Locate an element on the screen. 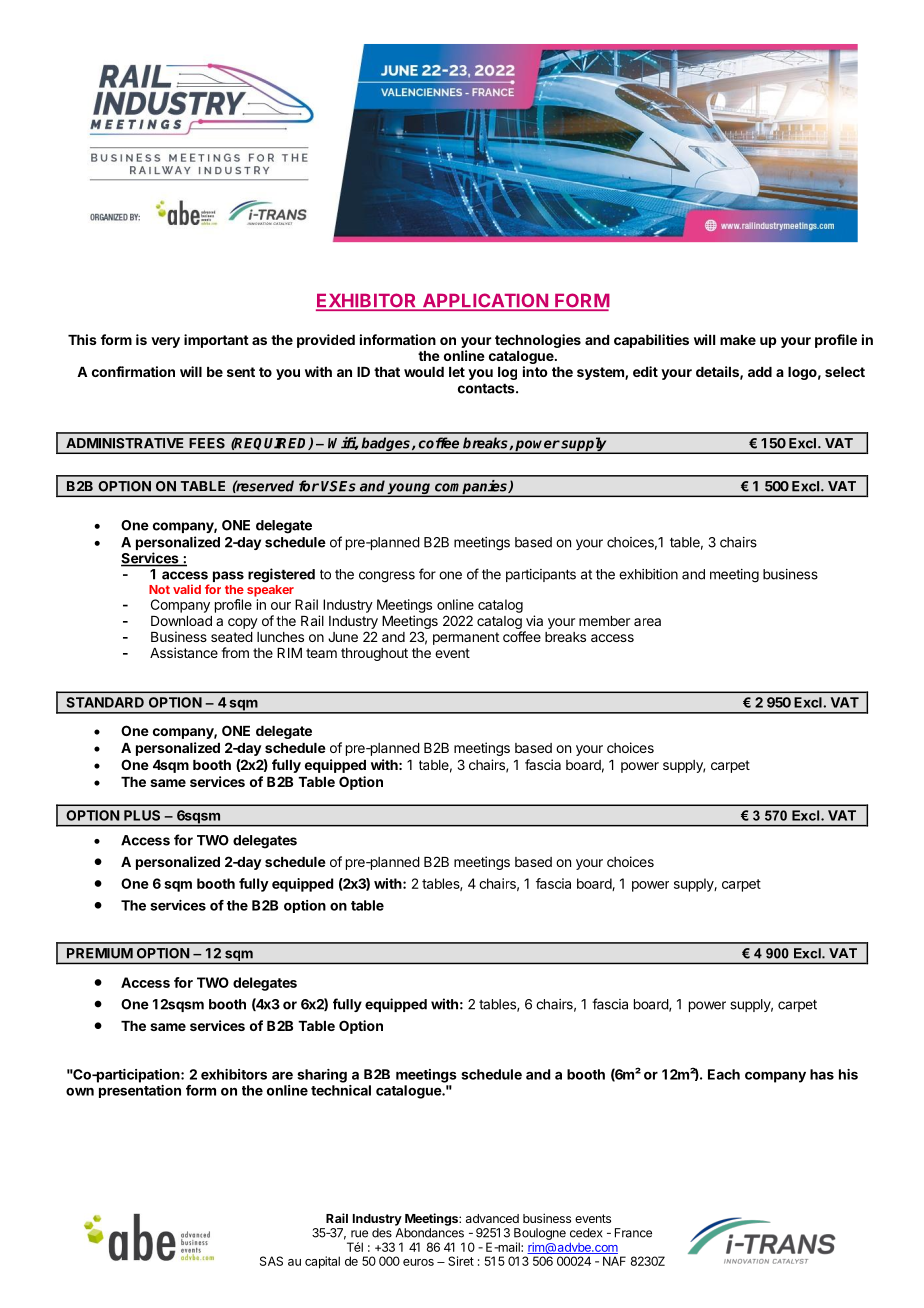 The image size is (924, 1308). has is located at coordinates (822, 1074).
